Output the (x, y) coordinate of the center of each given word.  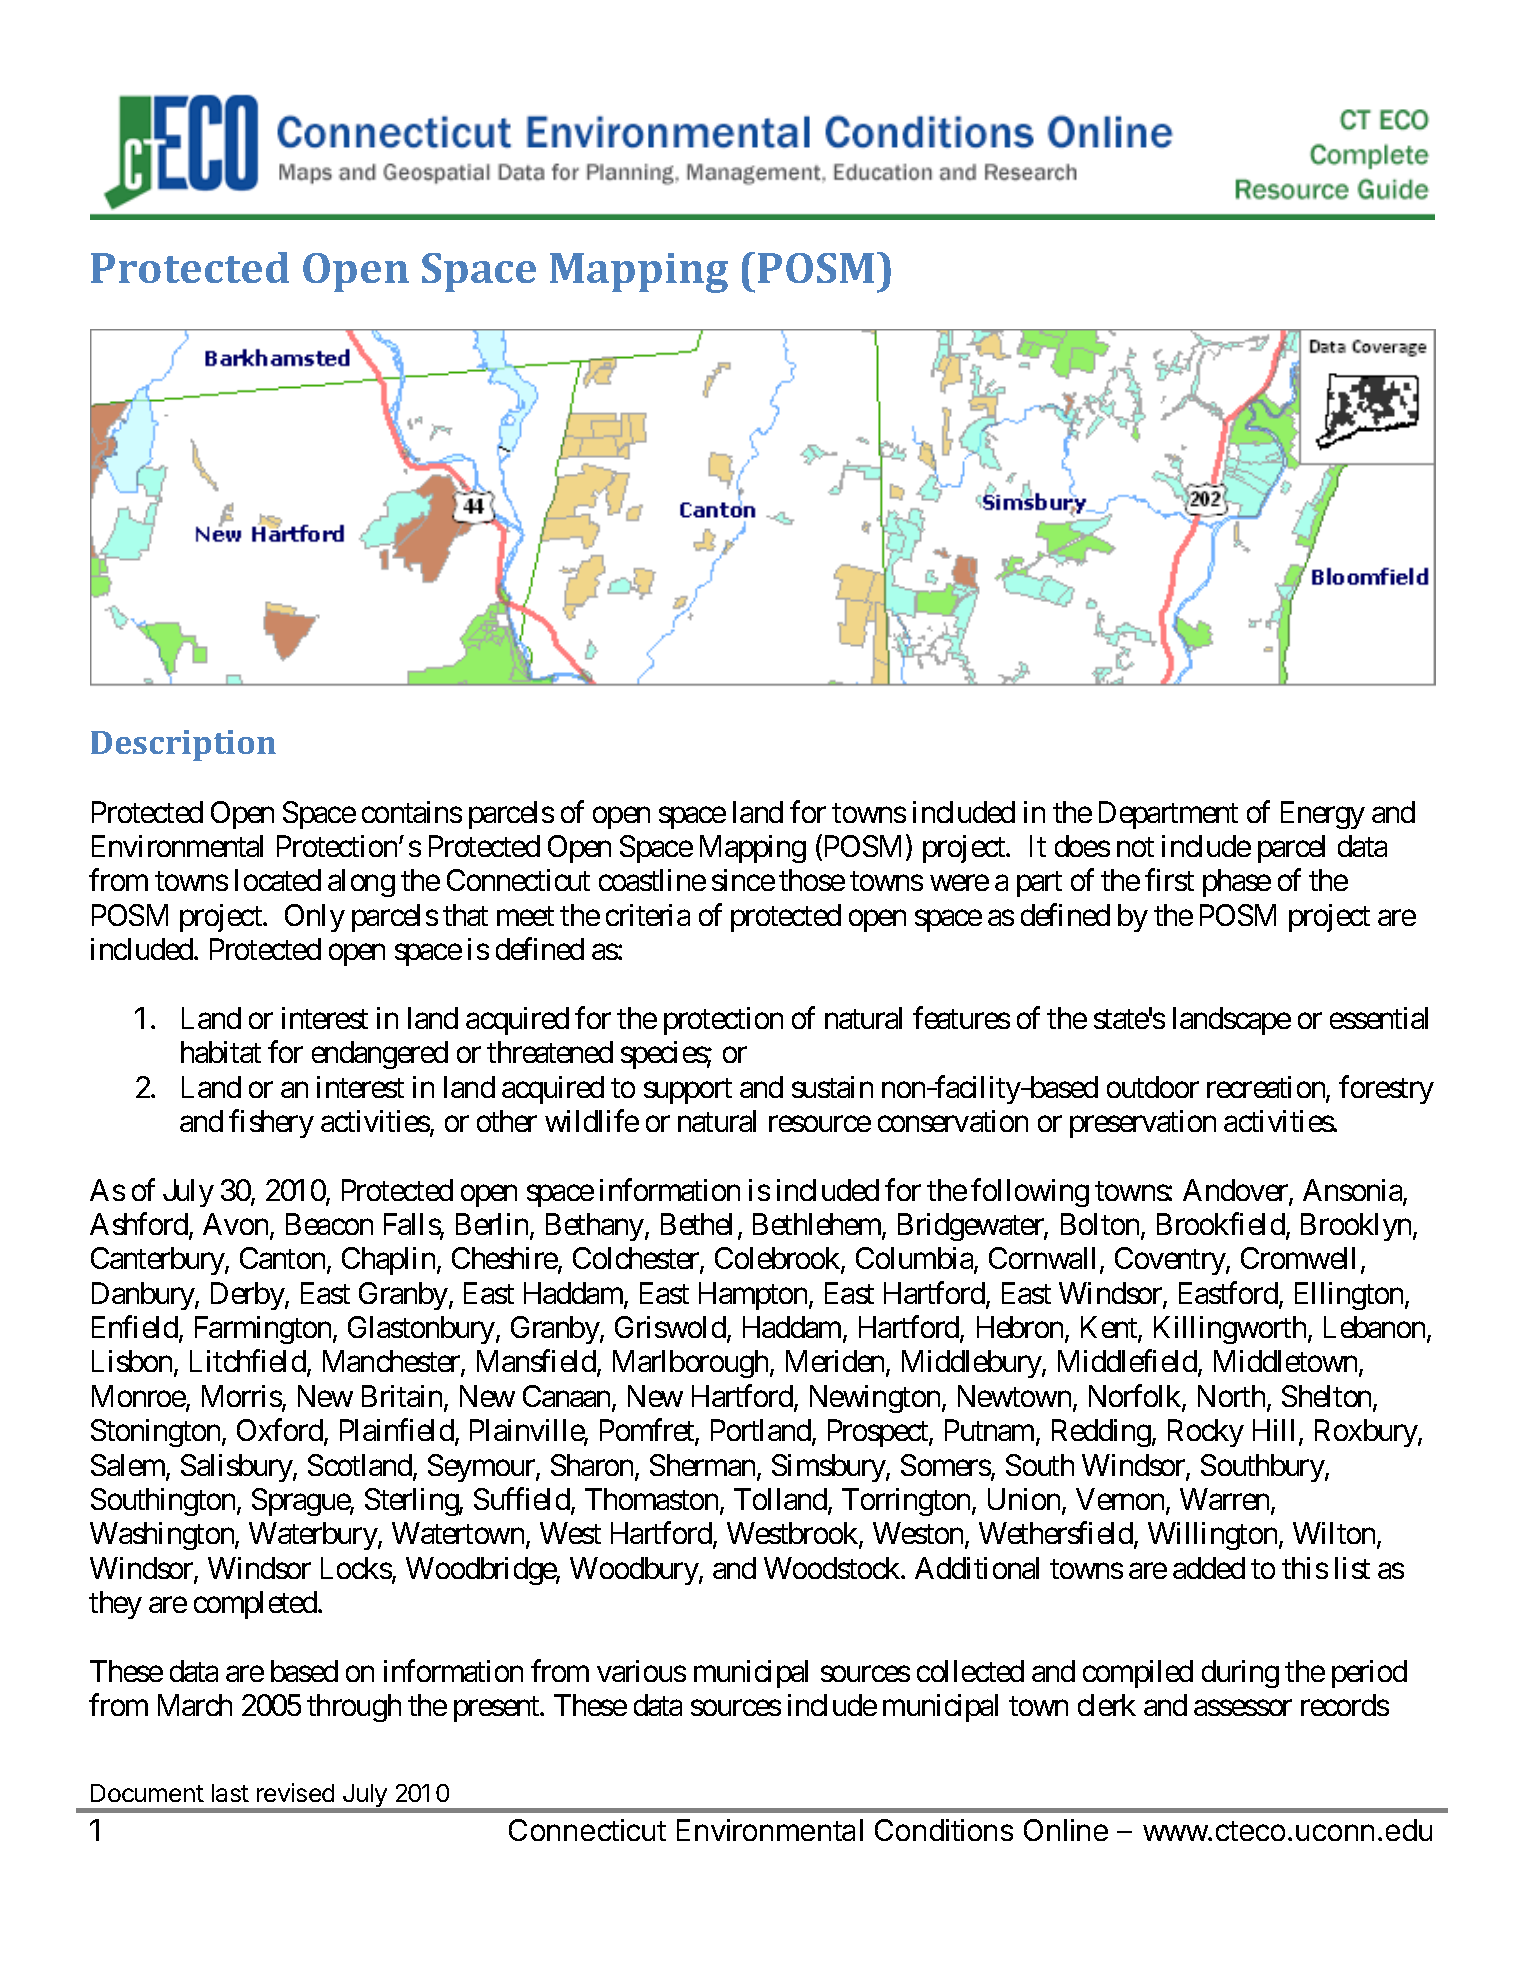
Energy (1323, 815)
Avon (237, 1225)
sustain (832, 1087)
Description (183, 745)
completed (256, 1605)
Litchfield (248, 1361)
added (1209, 1568)
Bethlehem (818, 1225)
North (1231, 1396)
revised (295, 1792)
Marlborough (690, 1364)
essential (1379, 1018)
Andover (1236, 1191)
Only (315, 918)
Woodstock (833, 1568)
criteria (648, 915)
